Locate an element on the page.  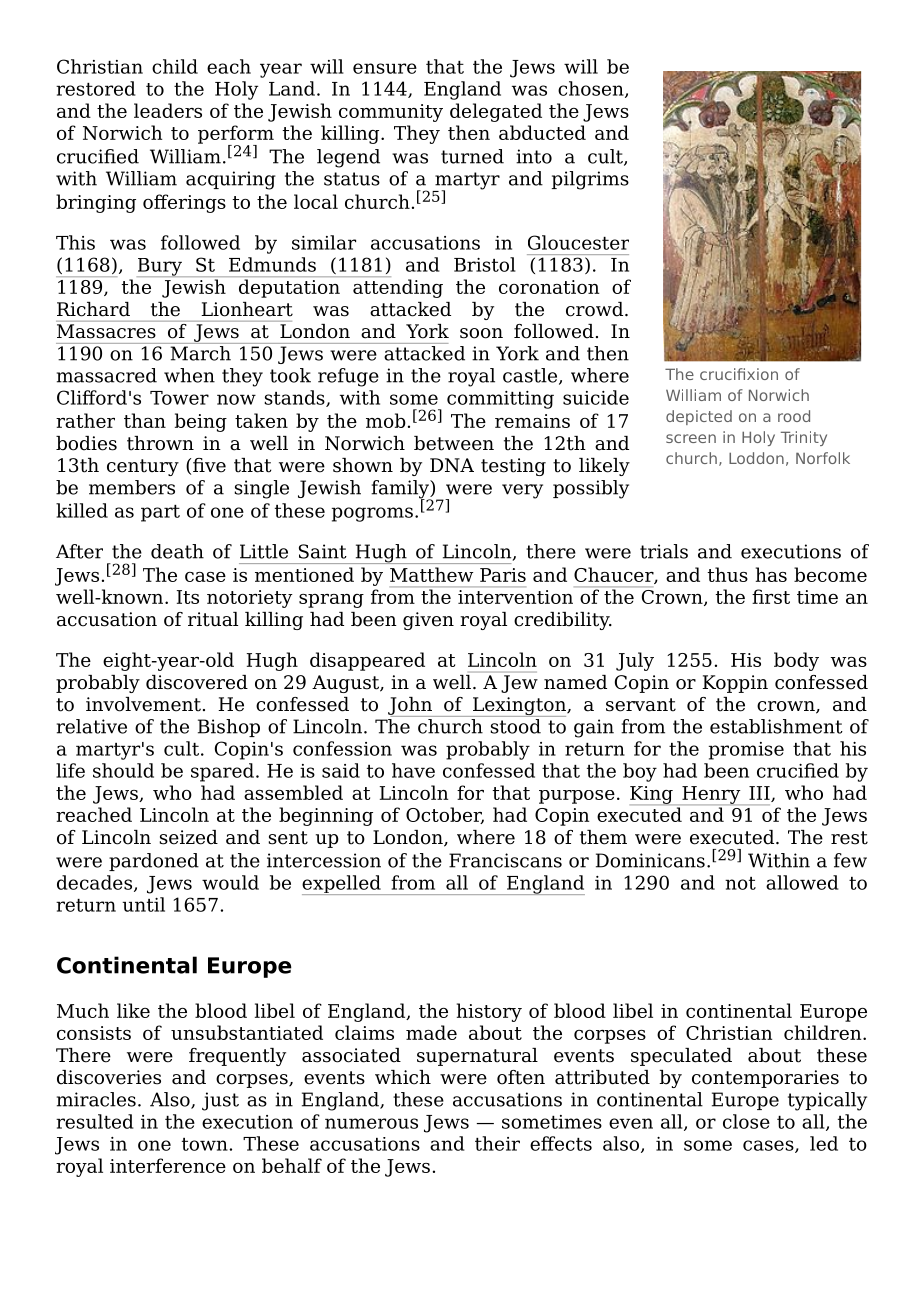
Trinity is located at coordinates (804, 438).
